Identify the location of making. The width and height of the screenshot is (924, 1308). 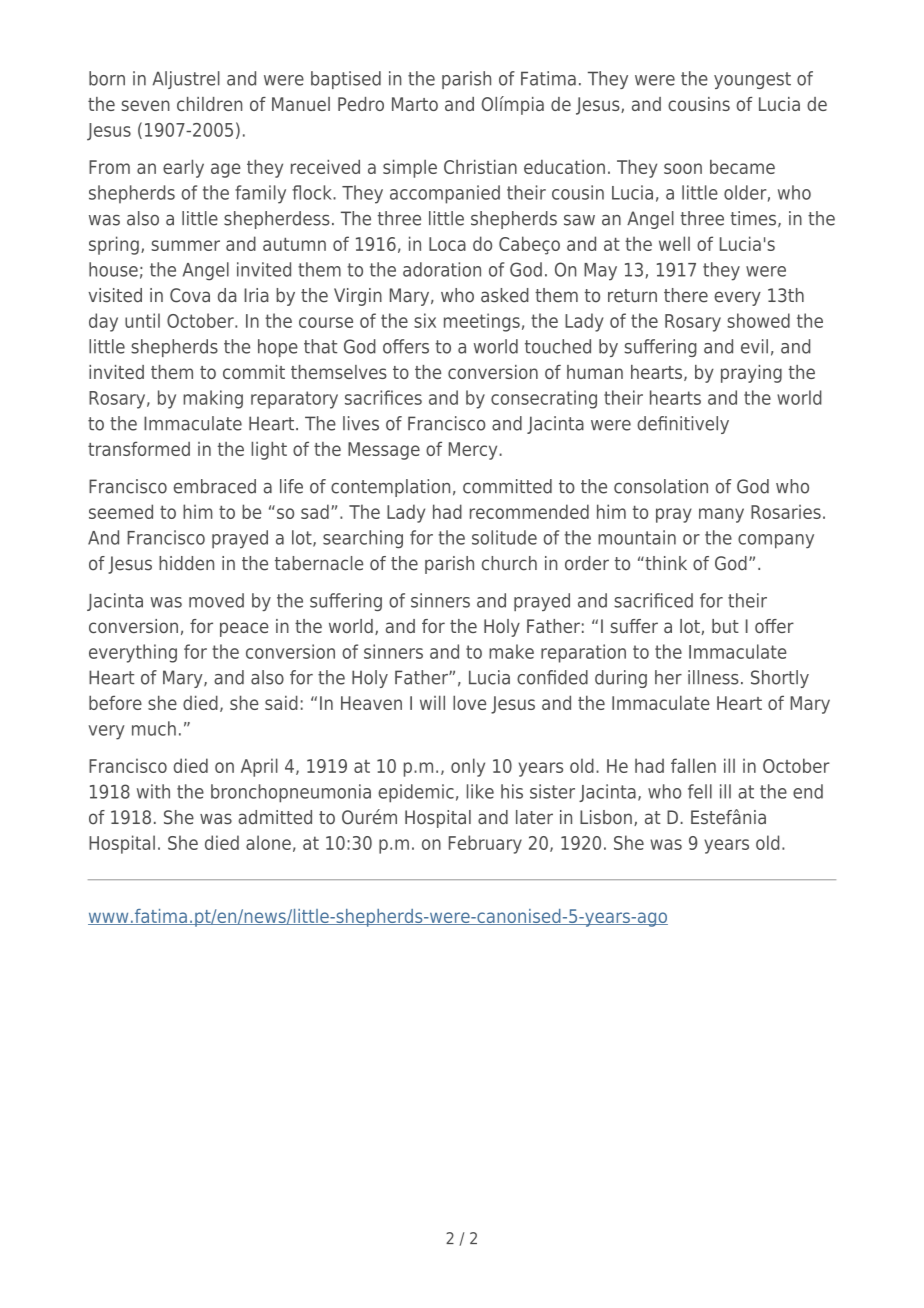
(213, 399).
